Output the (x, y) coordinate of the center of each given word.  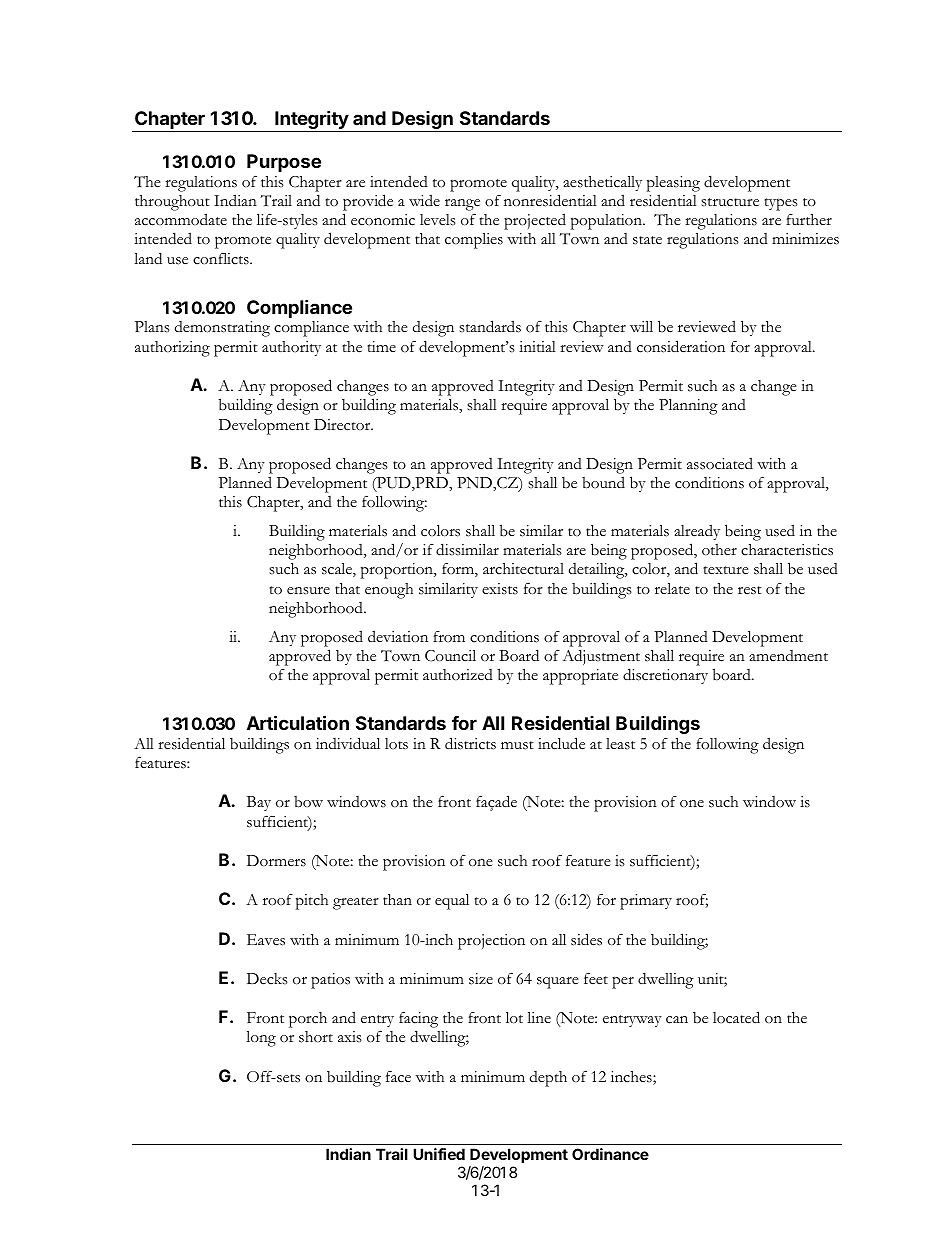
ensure (308, 591)
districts (470, 743)
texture (726, 570)
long (261, 1039)
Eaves (266, 940)
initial (537, 346)
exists (500, 589)
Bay (259, 803)
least (620, 744)
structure (730, 202)
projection (491, 942)
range (462, 205)
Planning (688, 407)
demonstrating (222, 329)
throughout (172, 203)
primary (646, 902)
